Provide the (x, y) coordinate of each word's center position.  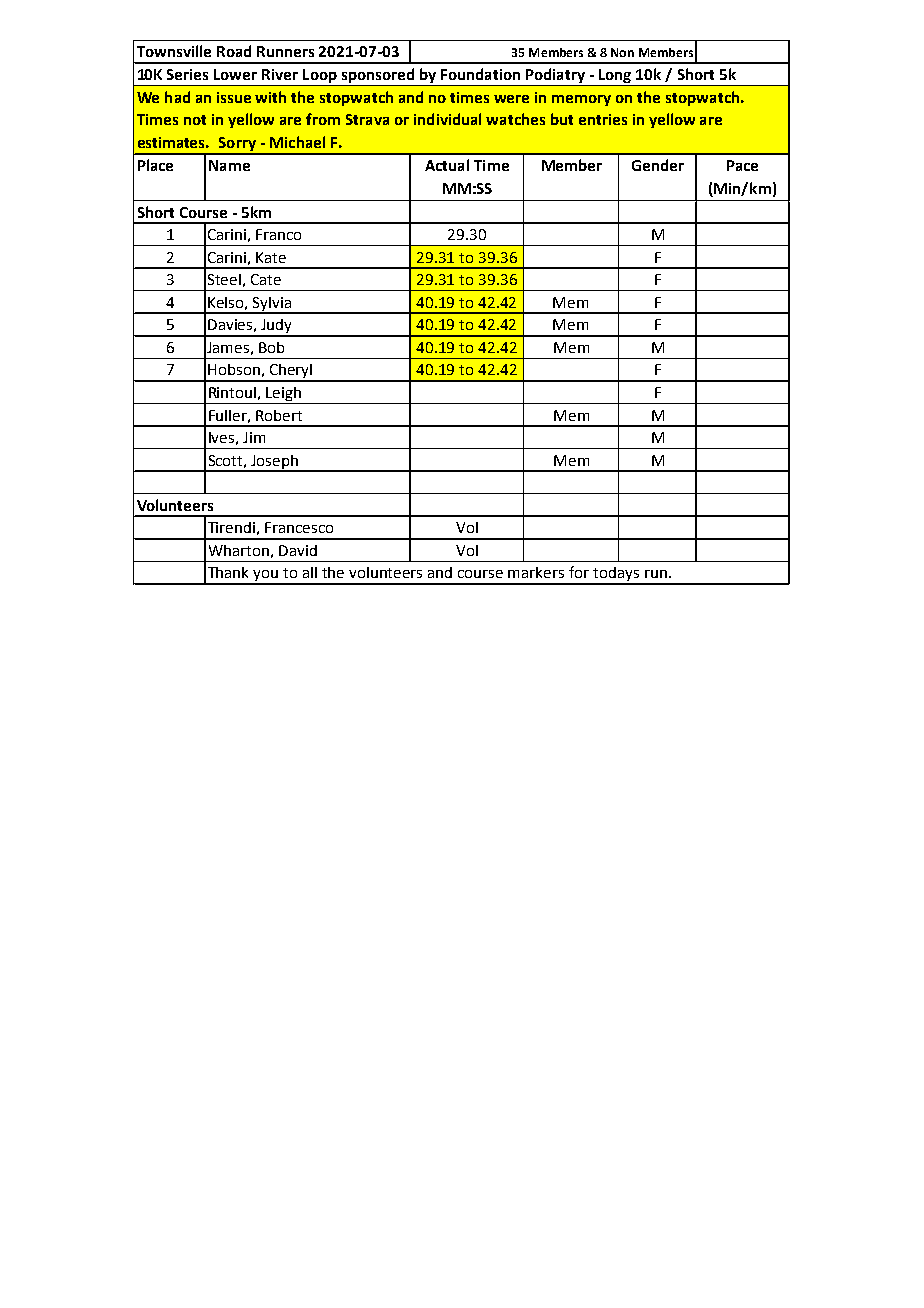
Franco (278, 234)
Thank (228, 572)
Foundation (480, 74)
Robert (279, 415)
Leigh (284, 395)
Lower (235, 74)
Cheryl (291, 372)
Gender (658, 165)
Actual (447, 165)
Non (622, 52)
